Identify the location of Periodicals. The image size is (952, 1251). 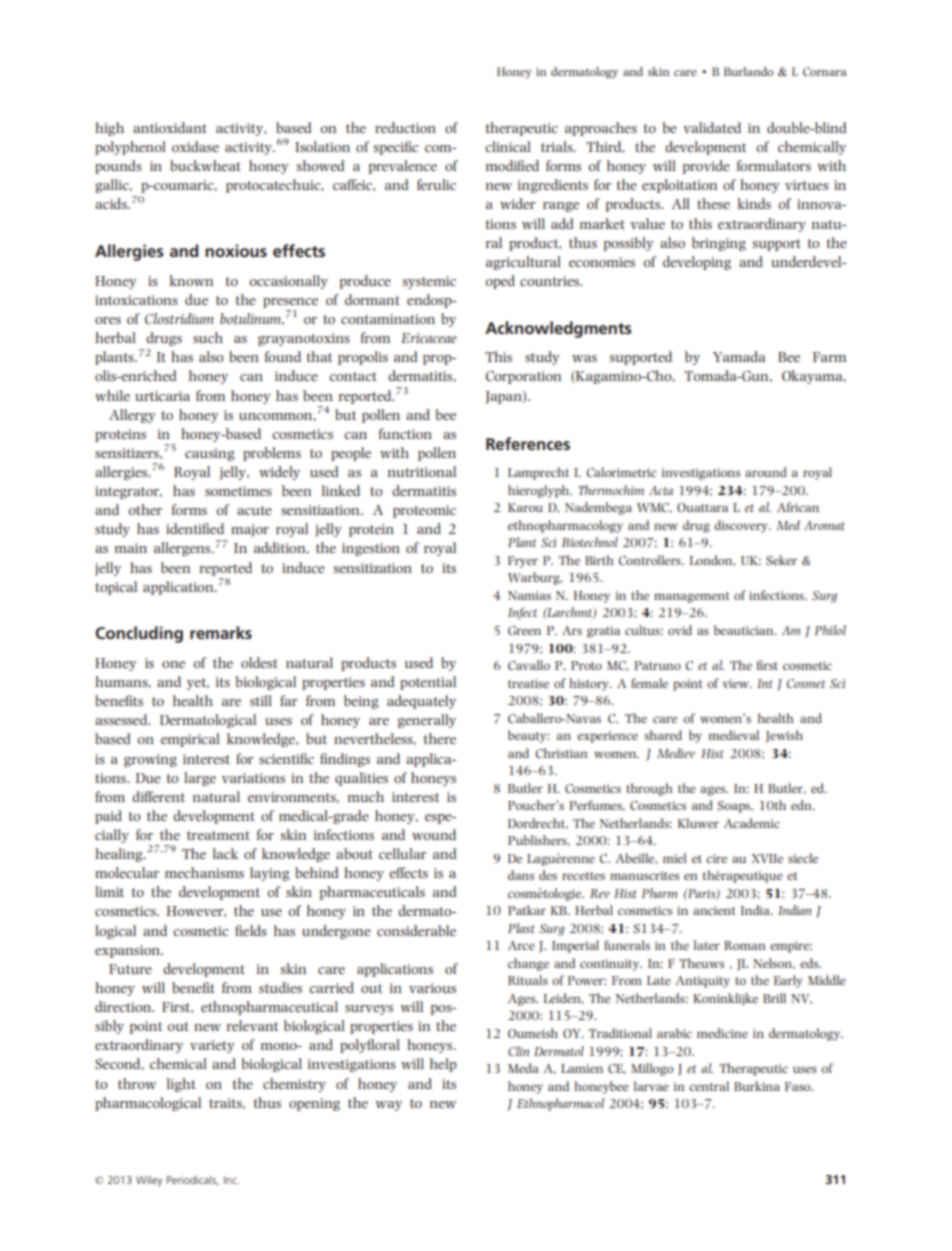
(193, 1180).
